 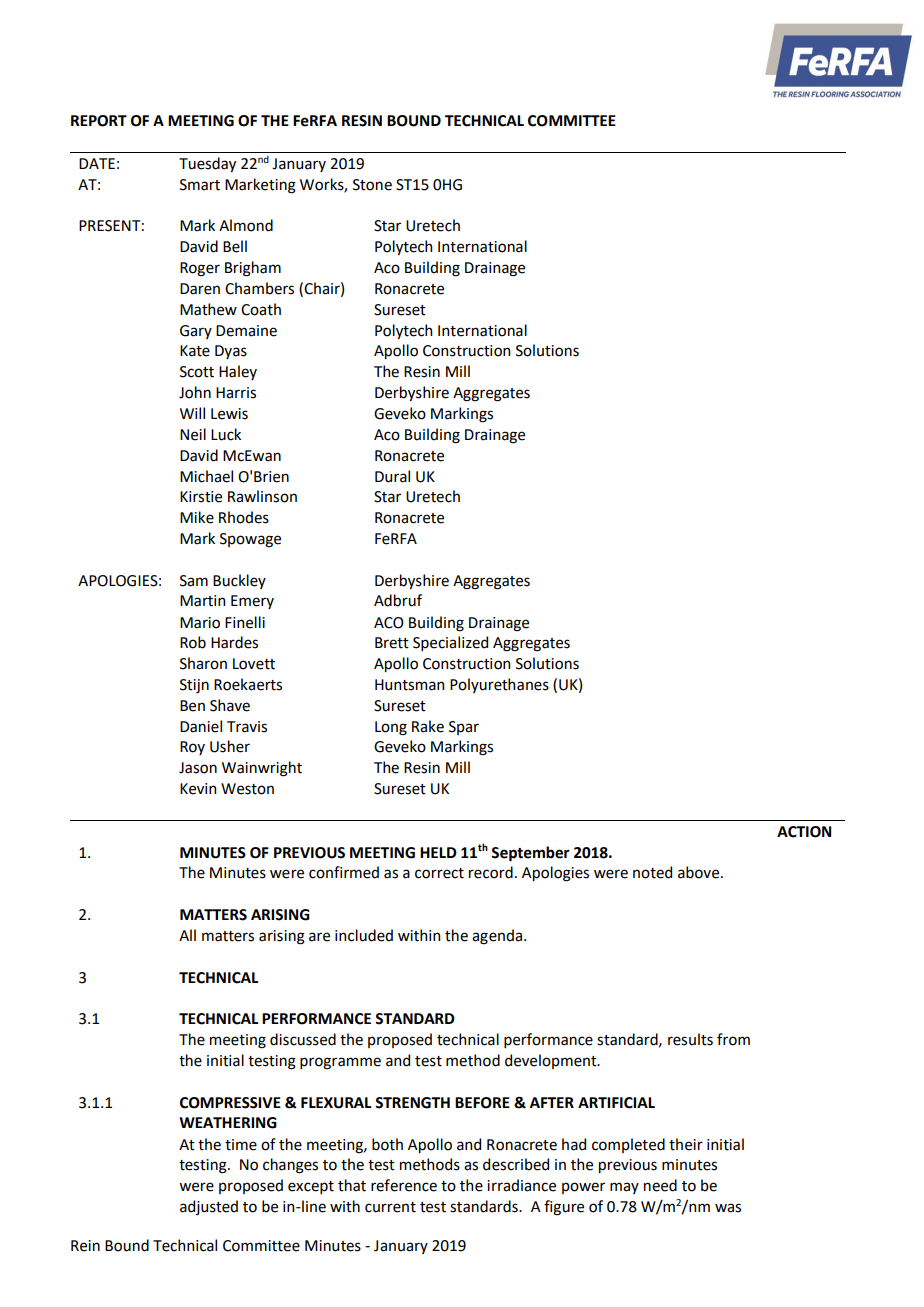 What do you see at coordinates (194, 686) in the screenshot?
I see `Stijn` at bounding box center [194, 686].
